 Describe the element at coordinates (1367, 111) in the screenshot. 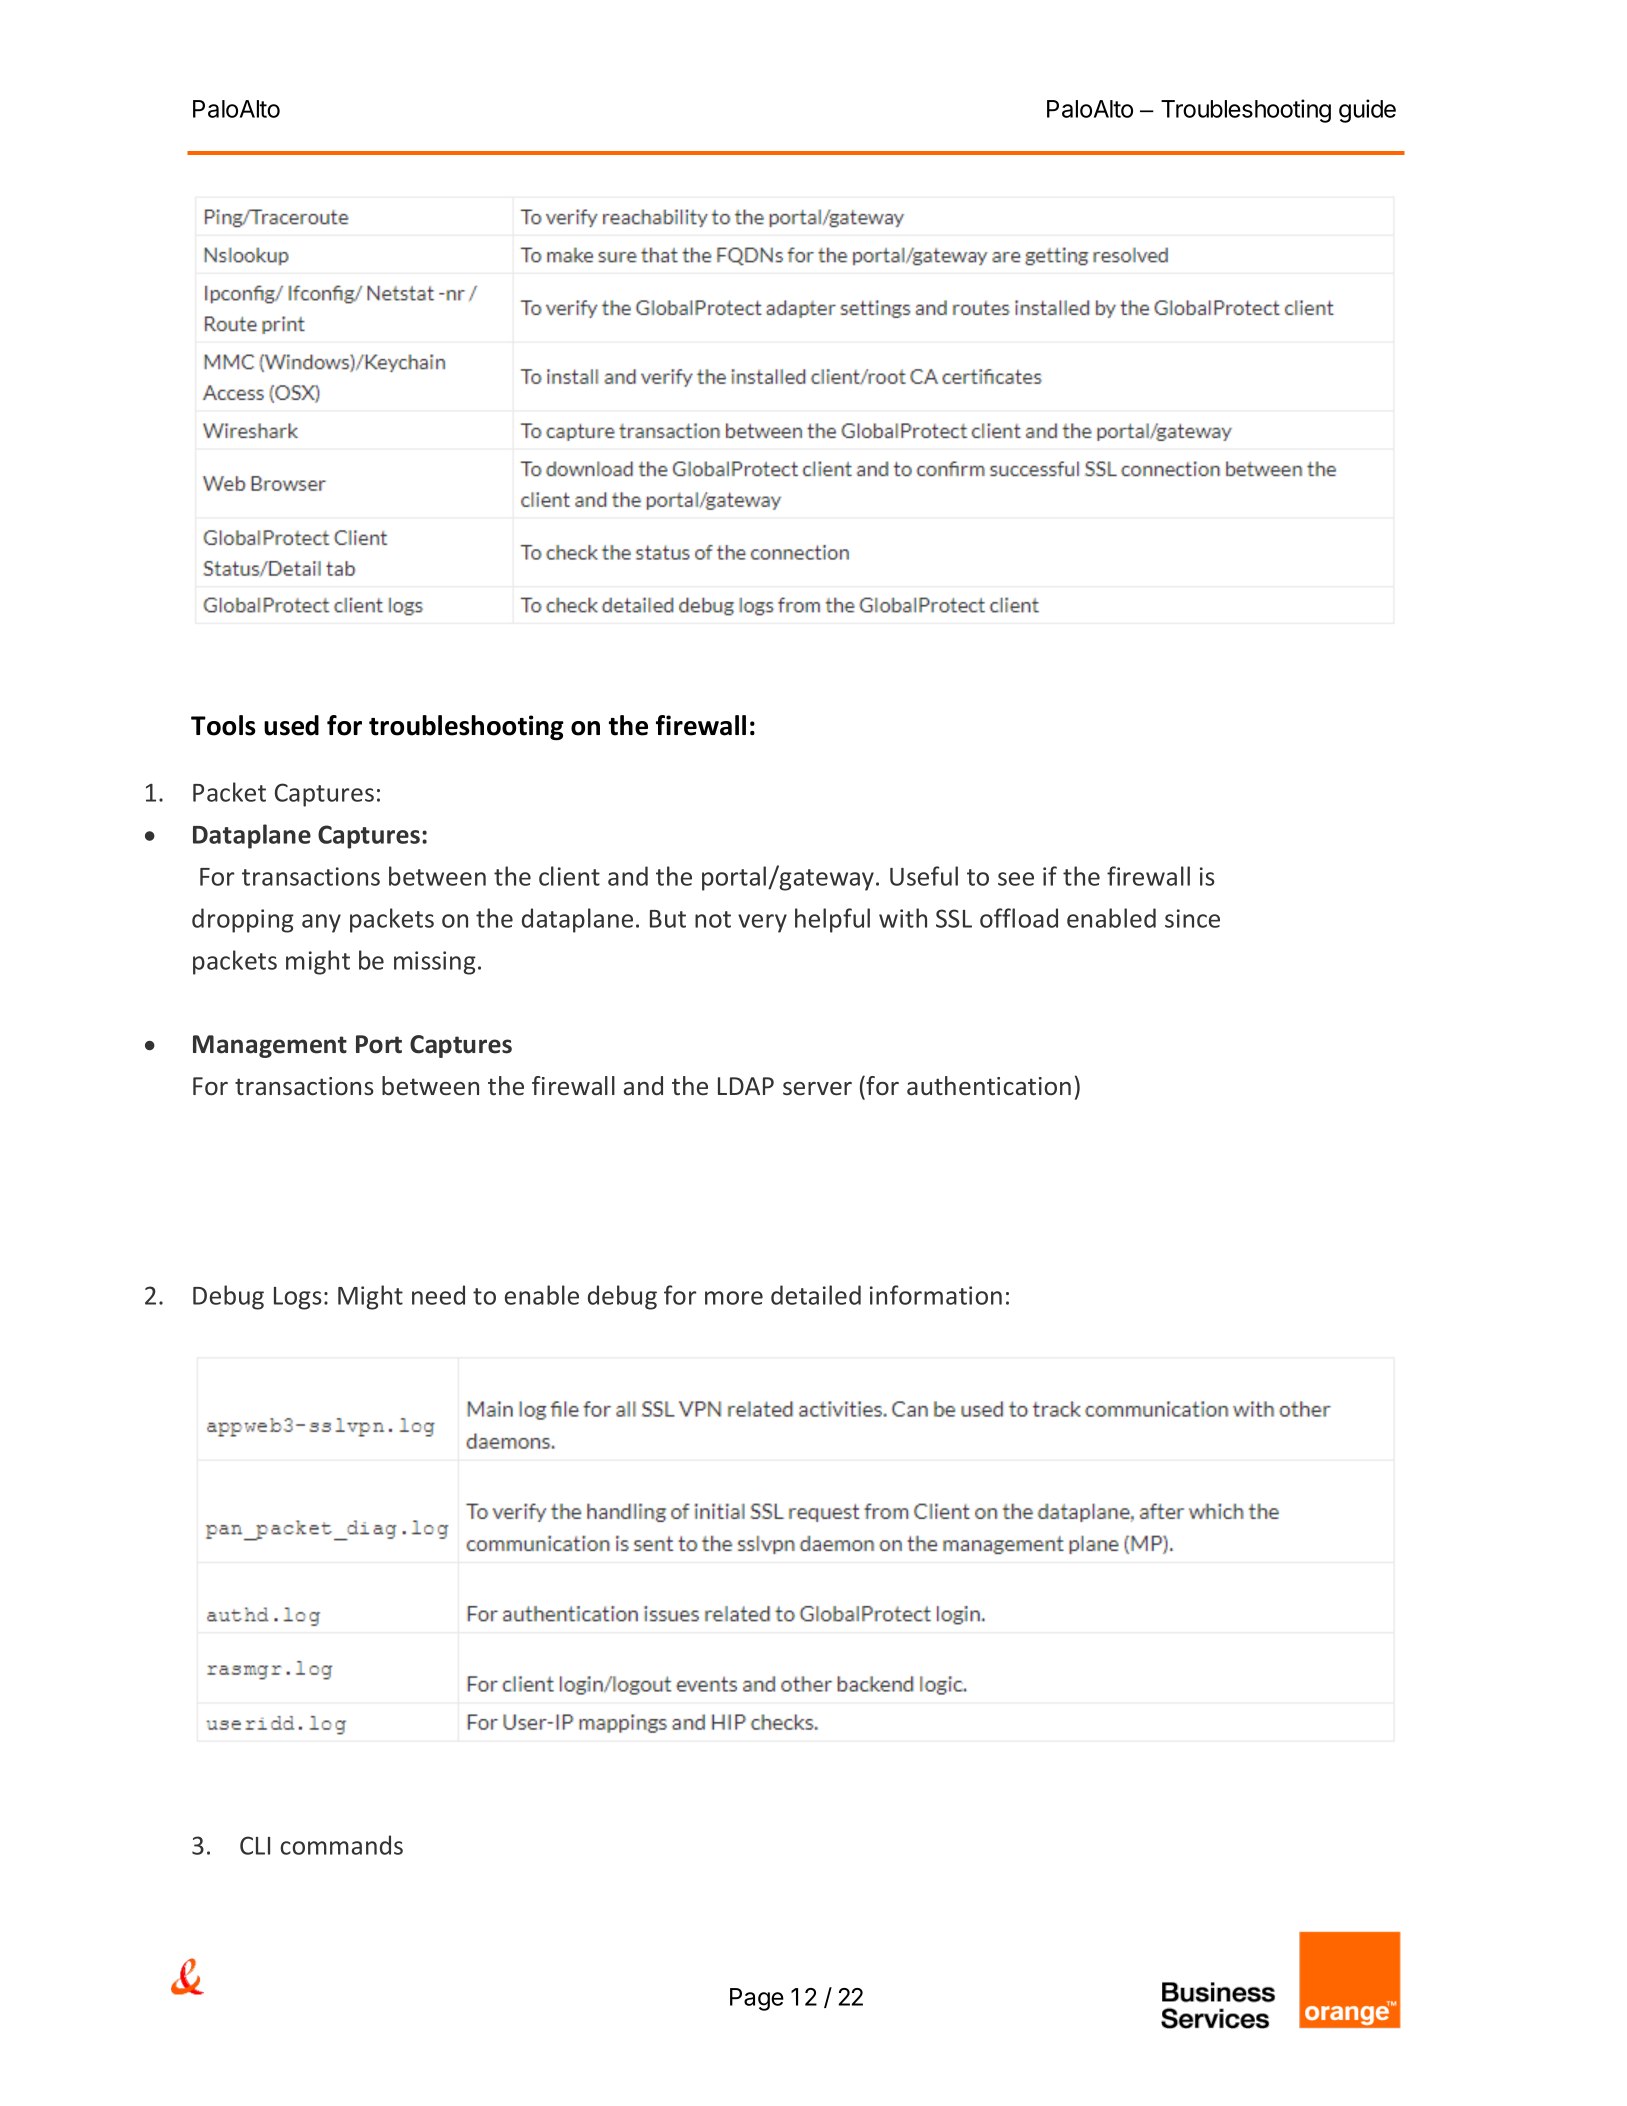

I see `guide` at that location.
